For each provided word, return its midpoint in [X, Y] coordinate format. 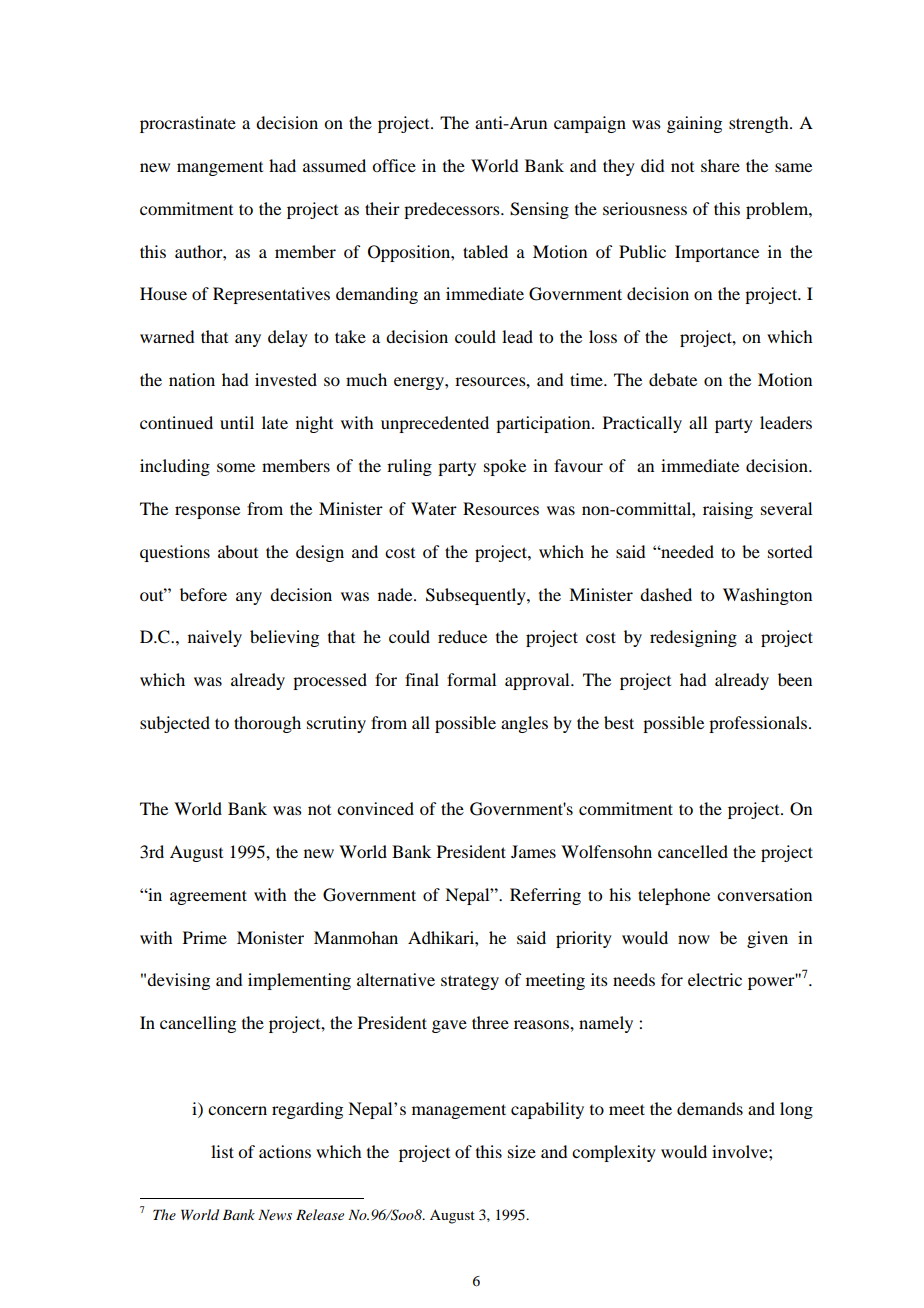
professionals [759, 724]
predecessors [453, 210]
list [222, 1151]
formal [471, 679]
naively [215, 638]
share [720, 165]
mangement [220, 169]
